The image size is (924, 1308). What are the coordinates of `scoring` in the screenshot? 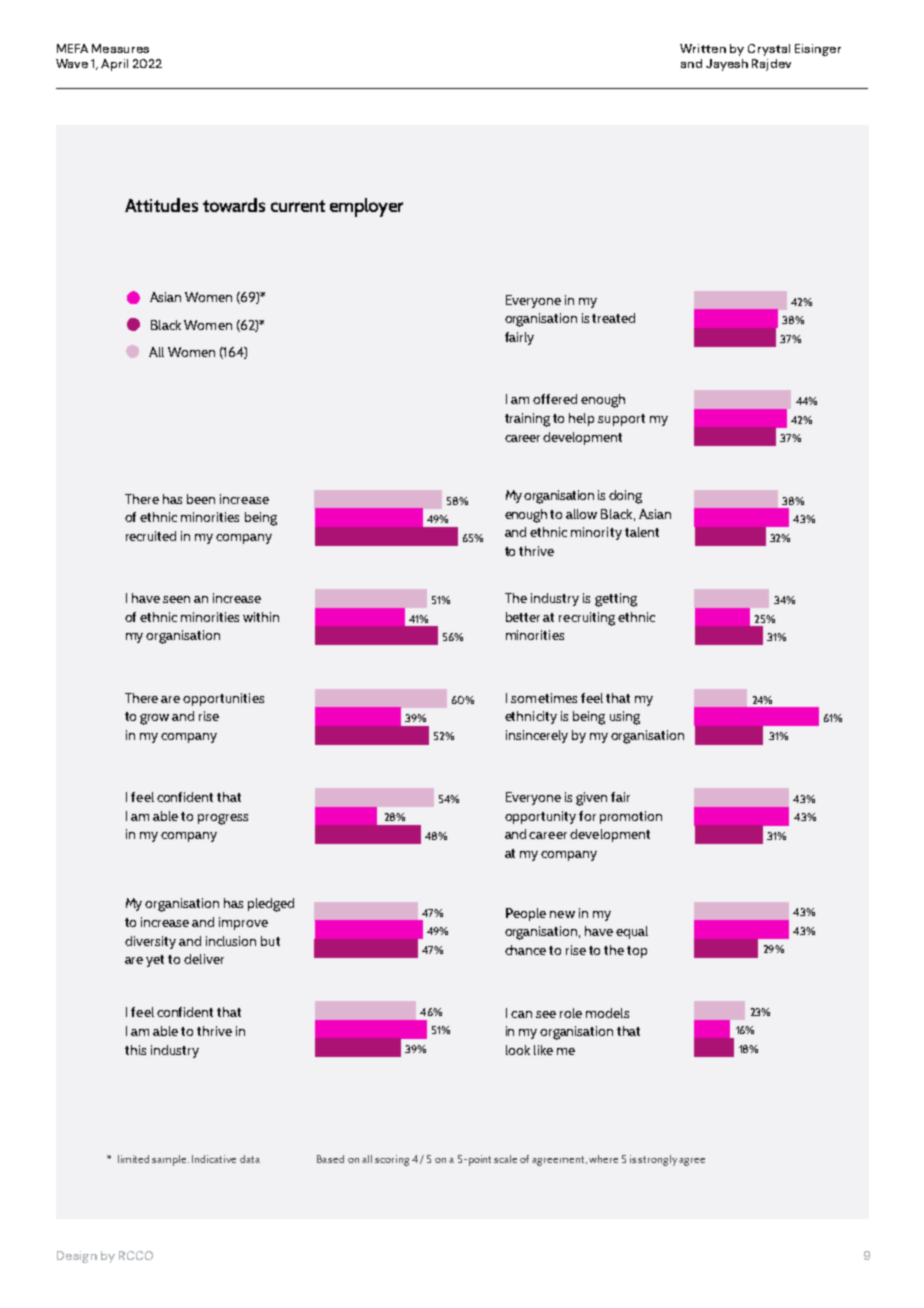 It's located at (392, 1160).
